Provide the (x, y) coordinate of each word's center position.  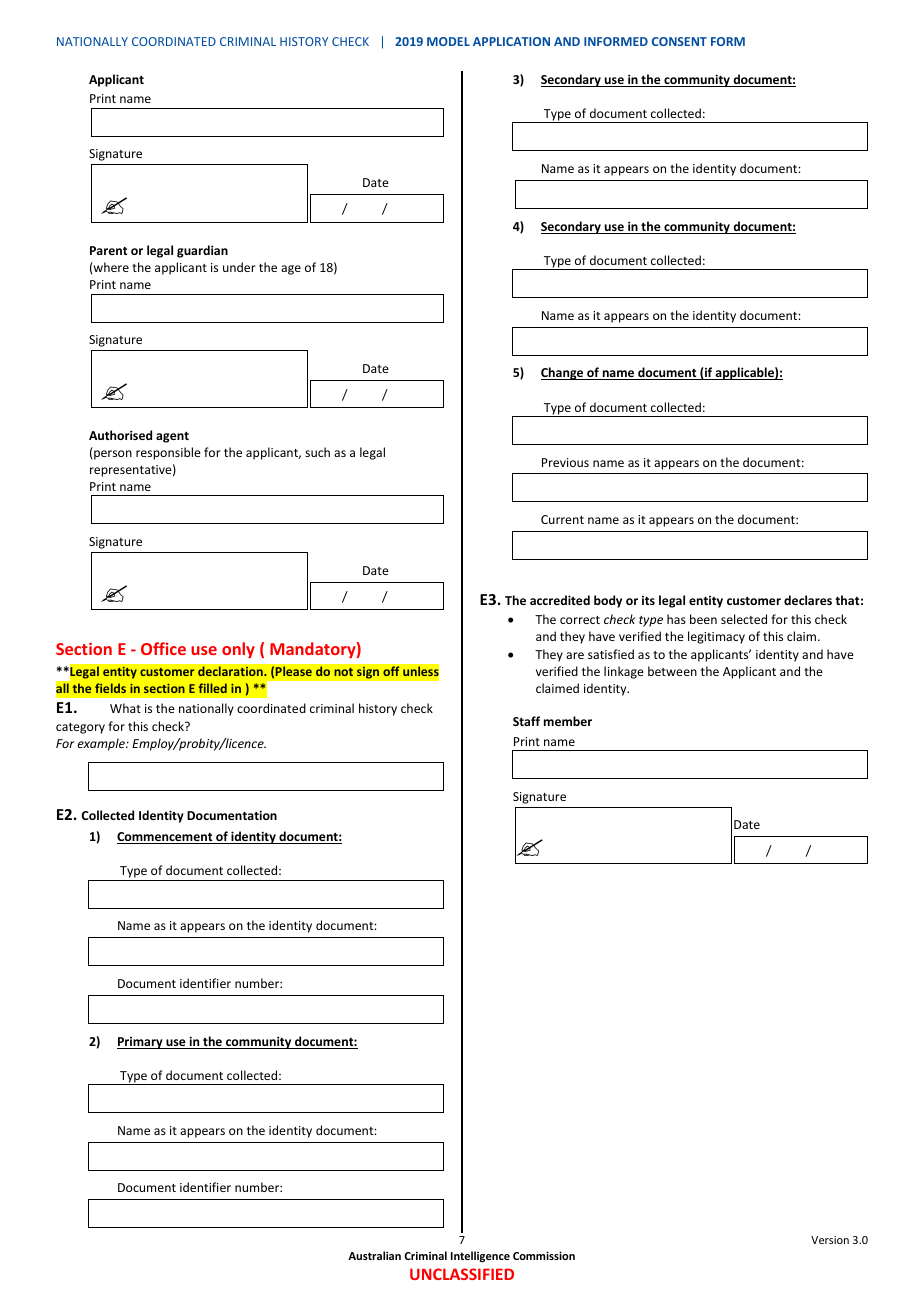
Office (163, 648)
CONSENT (679, 41)
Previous (565, 462)
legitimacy (716, 637)
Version (830, 1240)
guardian (202, 251)
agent (172, 437)
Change (563, 373)
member (568, 721)
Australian (374, 1255)
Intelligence (480, 1257)
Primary (141, 1043)
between (672, 671)
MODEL (448, 41)
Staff (526, 721)
